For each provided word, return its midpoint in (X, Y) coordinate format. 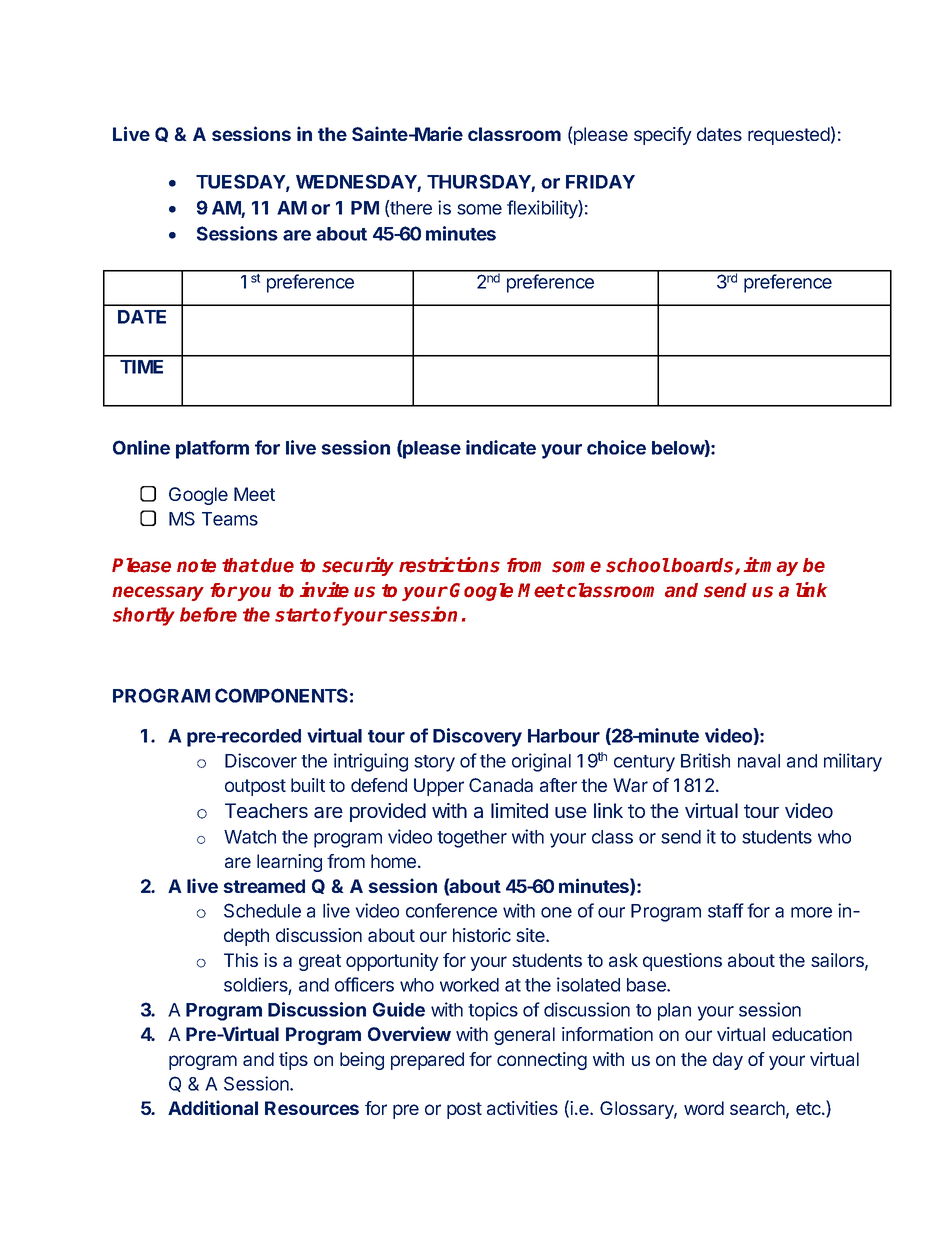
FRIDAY (600, 182)
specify (663, 136)
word (704, 1108)
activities (522, 1108)
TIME (141, 367)
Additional (213, 1107)
